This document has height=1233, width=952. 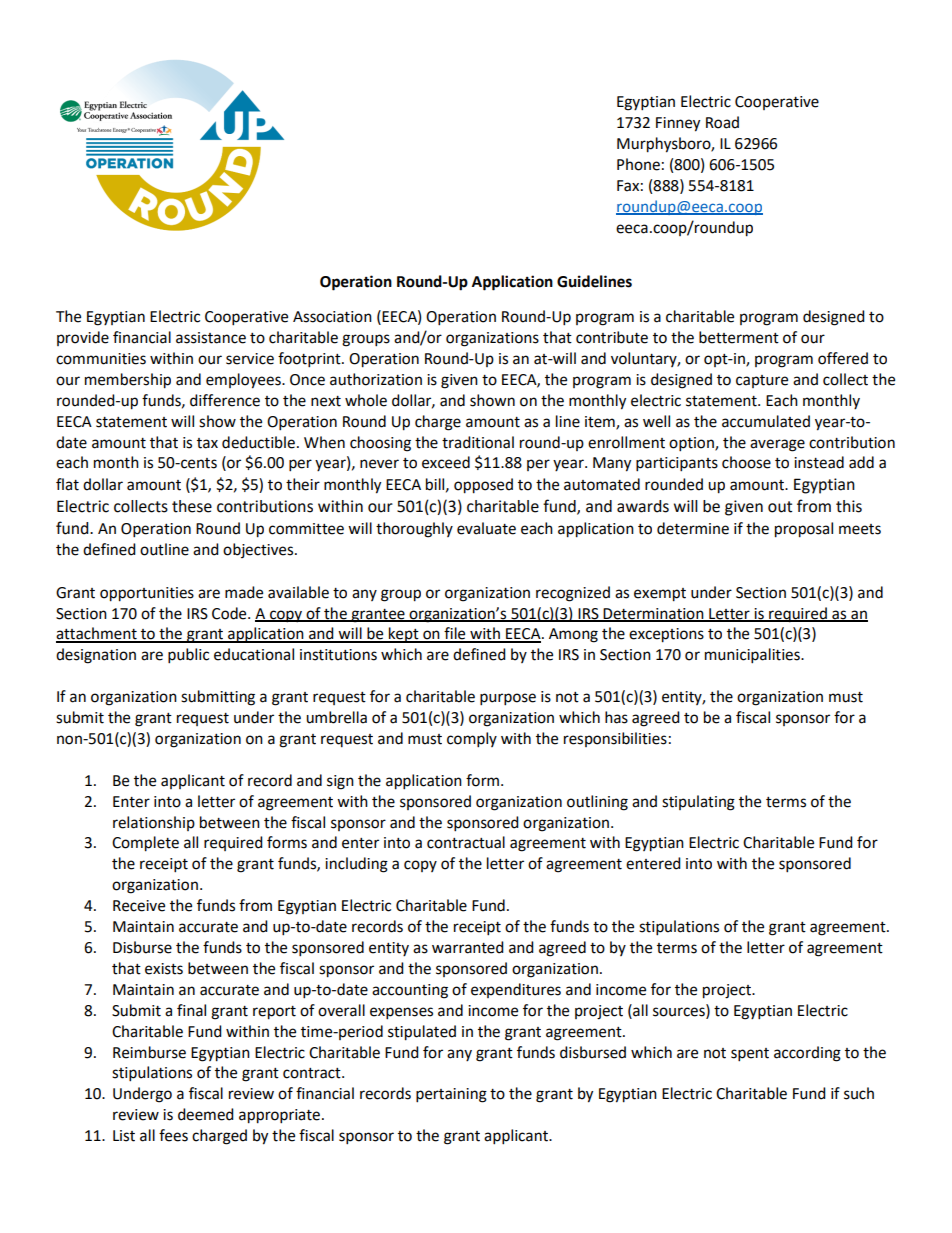 I want to click on relationship, so click(x=154, y=823).
